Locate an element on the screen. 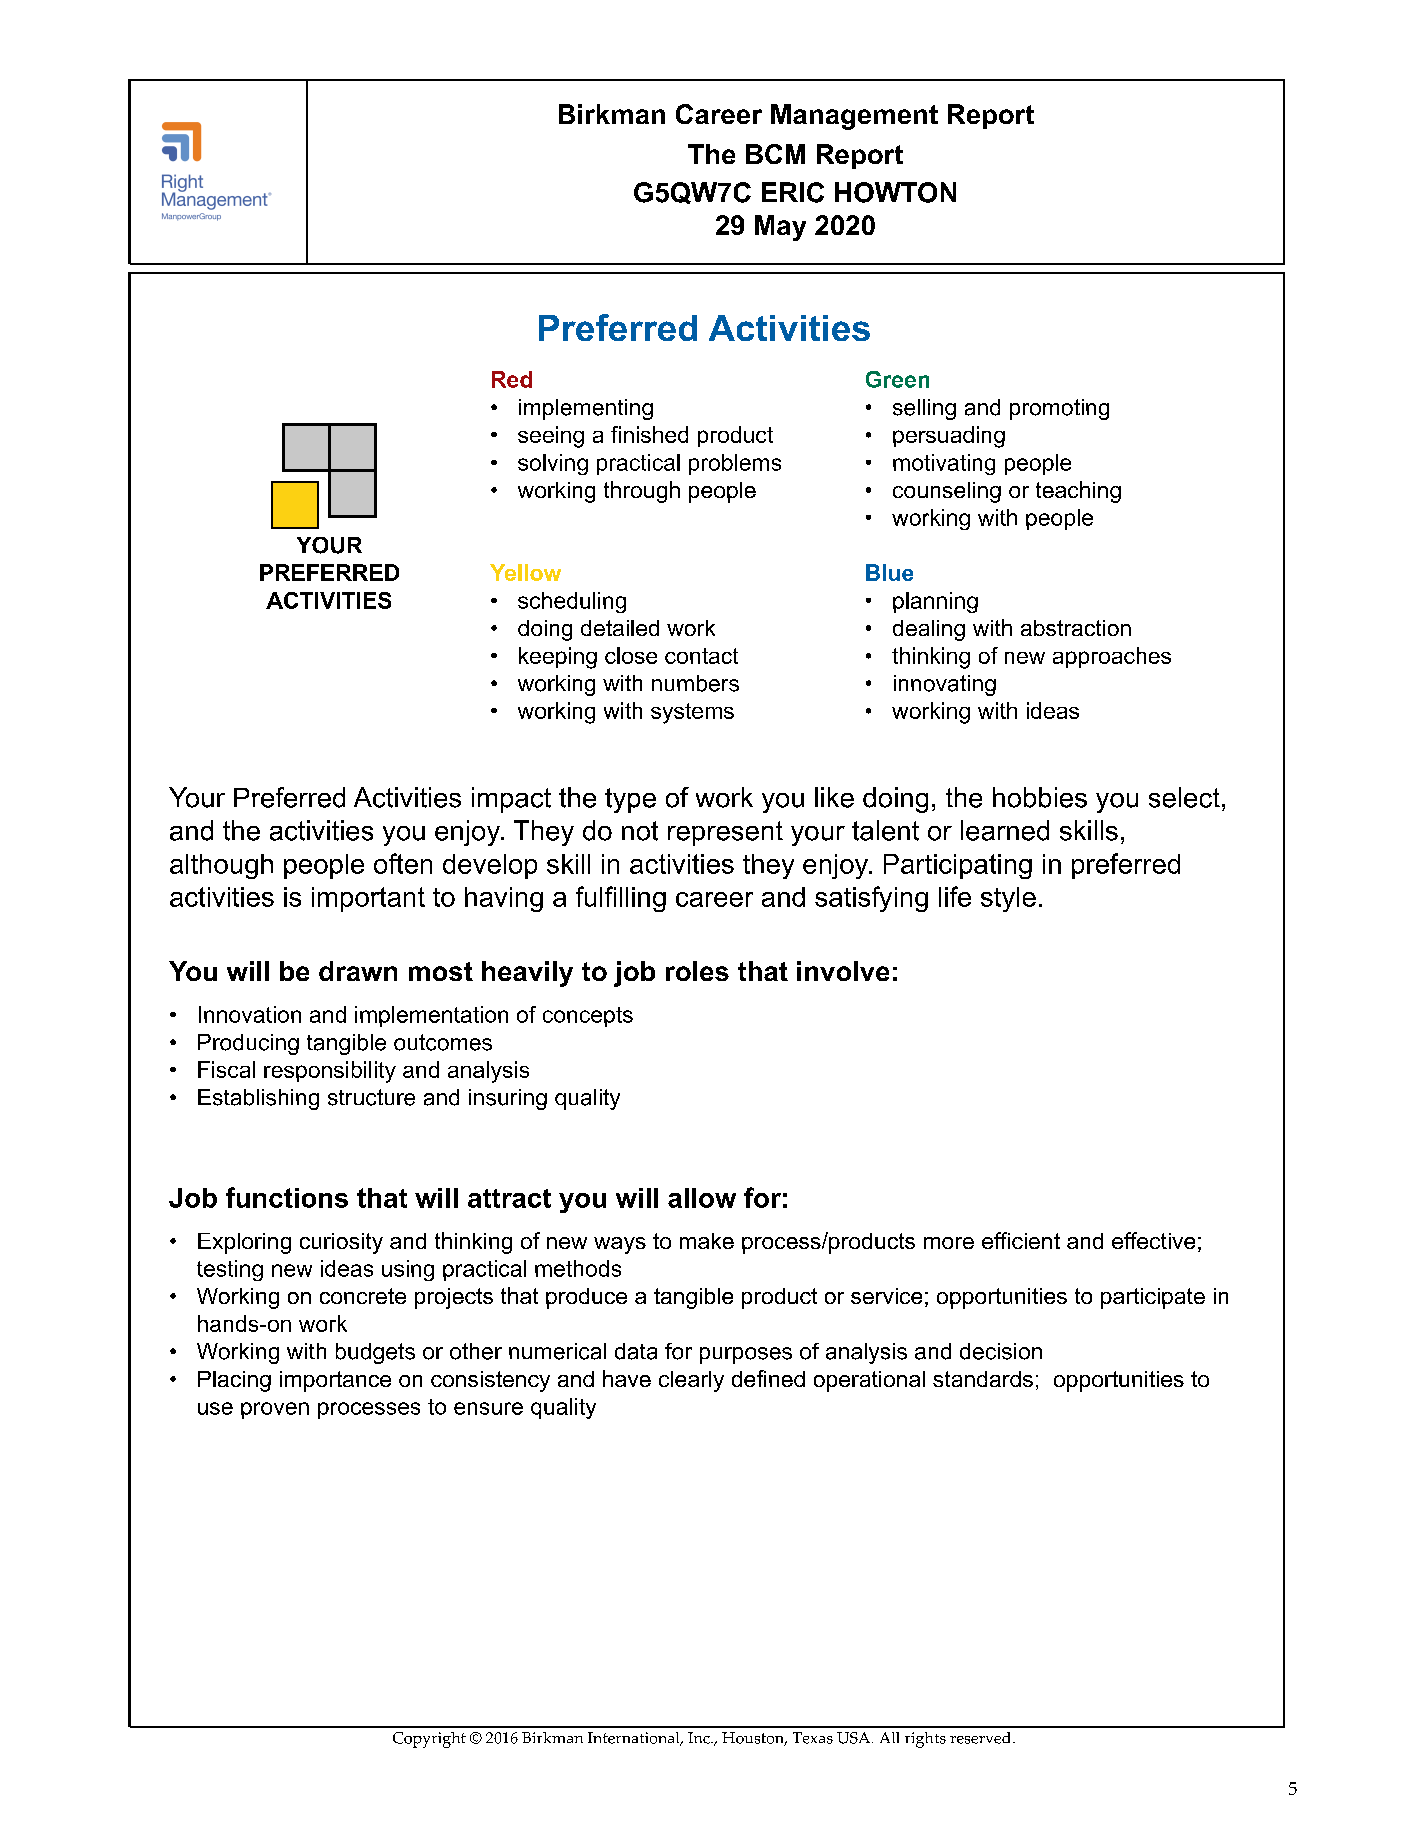 The height and width of the screenshot is (1822, 1408). importance is located at coordinates (335, 1381).
